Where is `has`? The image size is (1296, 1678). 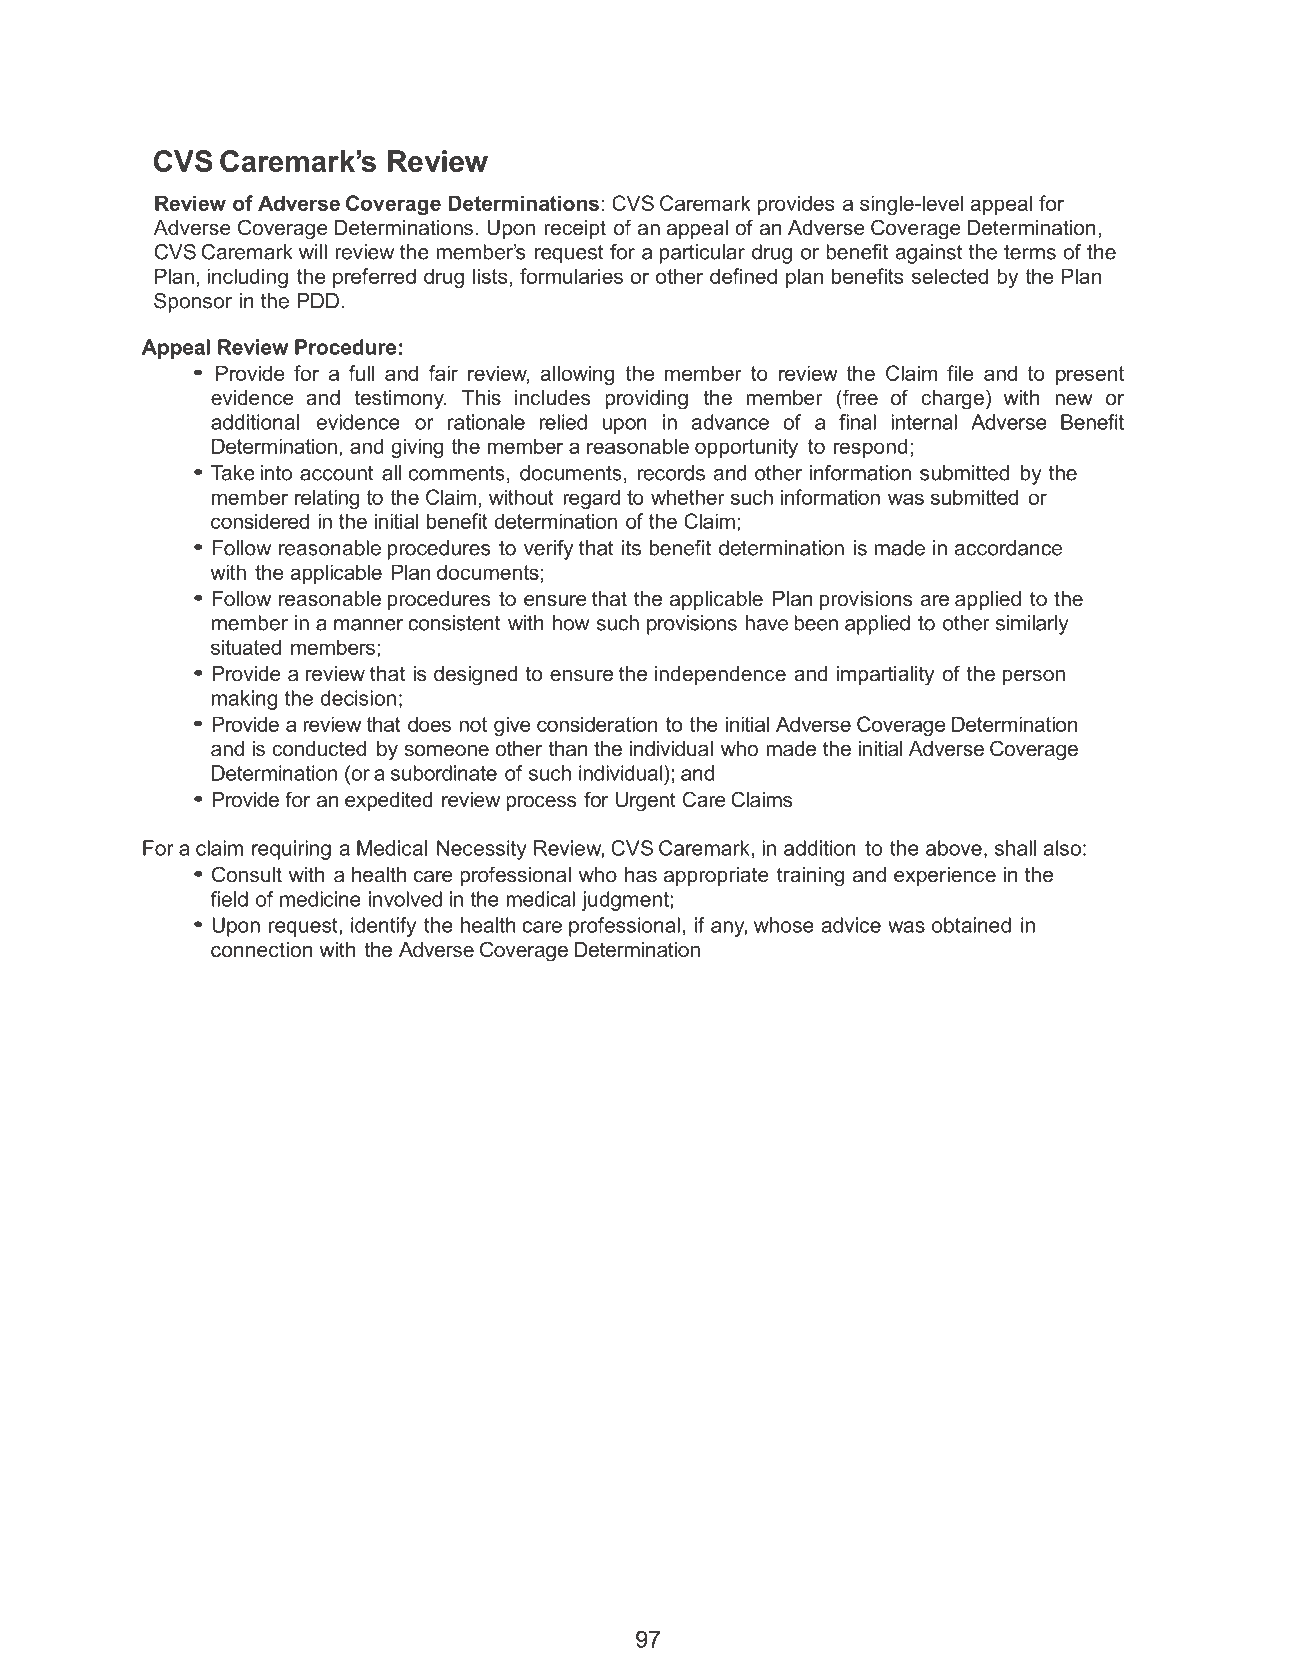
has is located at coordinates (641, 875).
